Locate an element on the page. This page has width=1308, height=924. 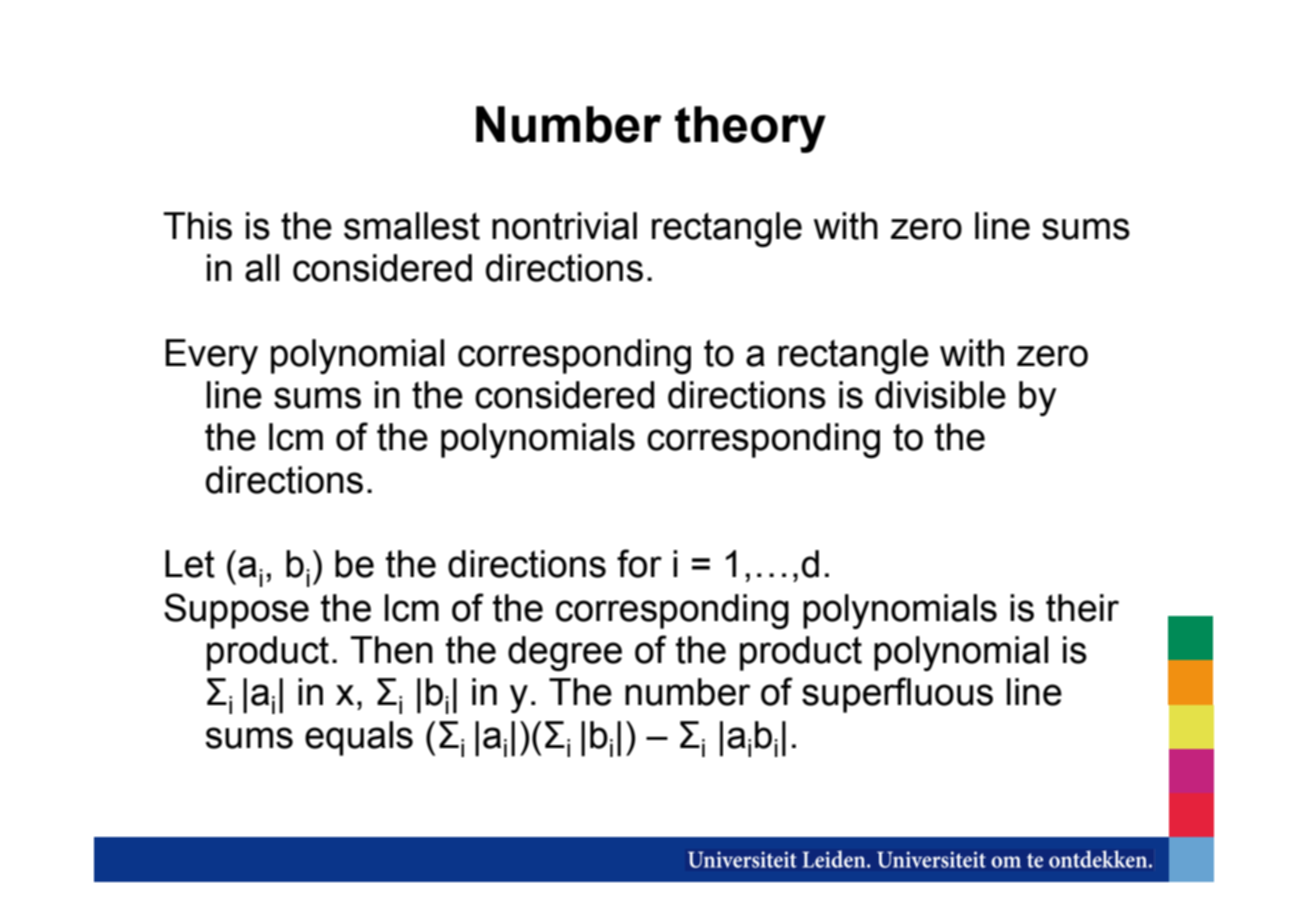
nontrivial is located at coordinates (564, 226).
